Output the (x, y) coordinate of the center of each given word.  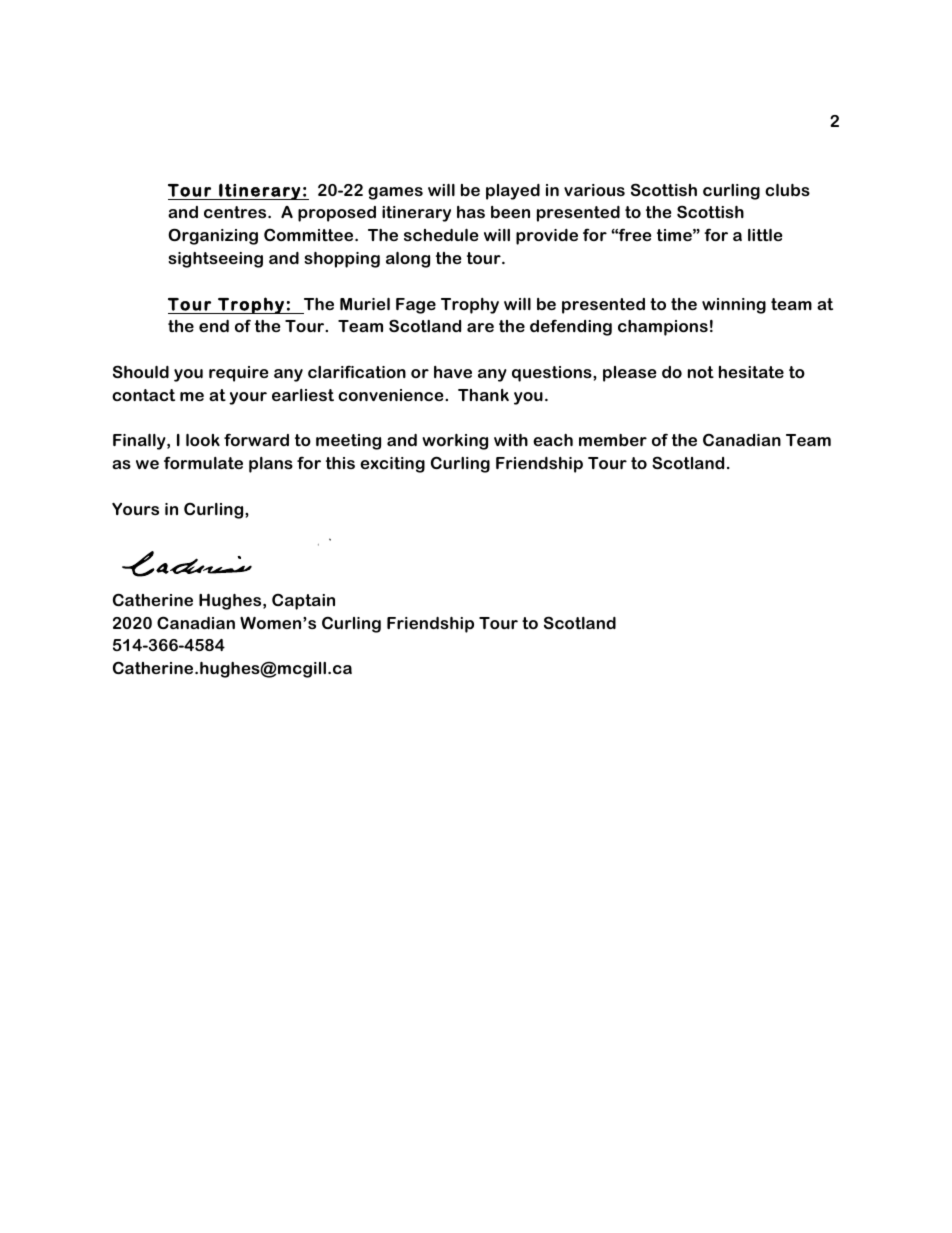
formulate (203, 462)
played (513, 192)
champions (663, 328)
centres (236, 212)
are (480, 327)
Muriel (365, 304)
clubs (787, 190)
